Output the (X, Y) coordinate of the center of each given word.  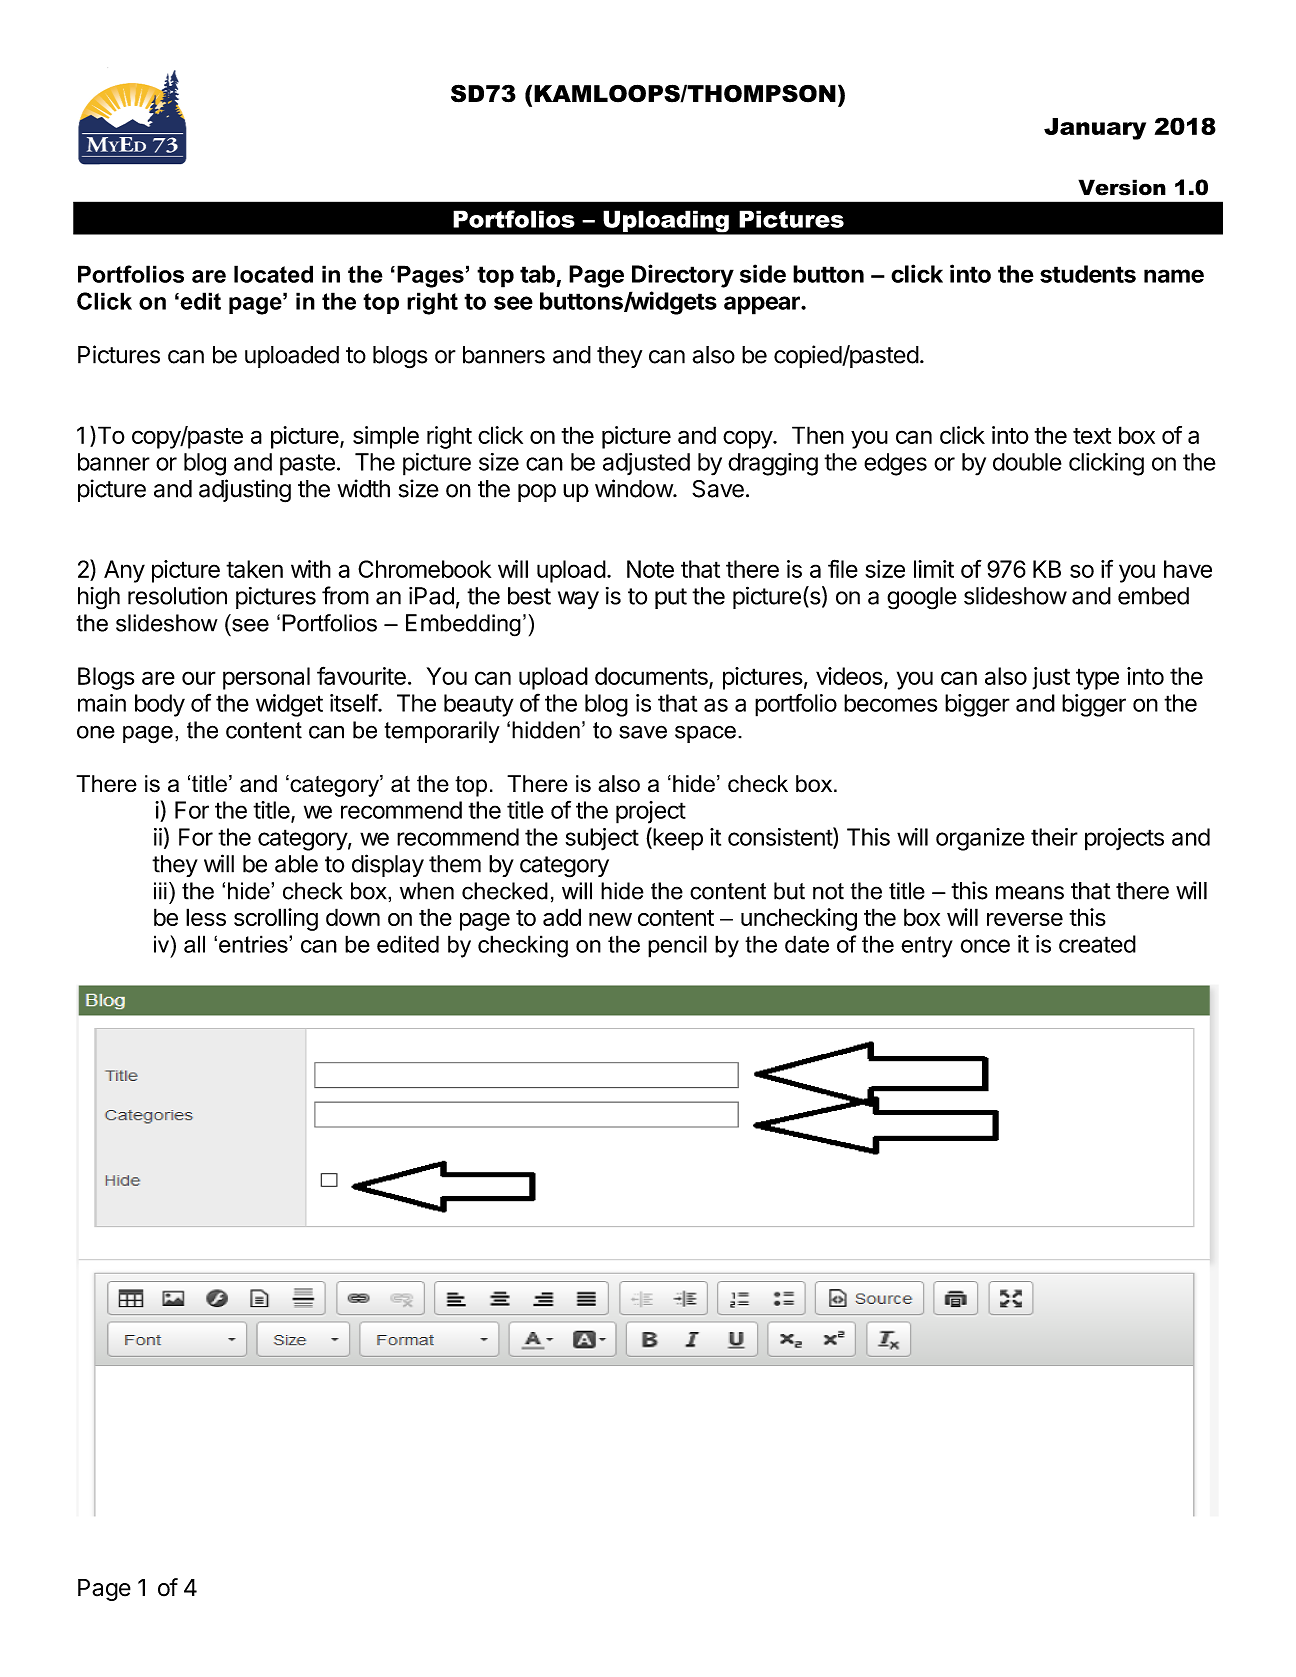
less (206, 917)
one (96, 732)
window (634, 488)
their (1054, 837)
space (705, 734)
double (1027, 462)
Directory (683, 276)
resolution (177, 595)
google (922, 598)
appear (763, 305)
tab (537, 274)
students (1088, 274)
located (273, 274)
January (1095, 129)
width (363, 488)
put (671, 598)
